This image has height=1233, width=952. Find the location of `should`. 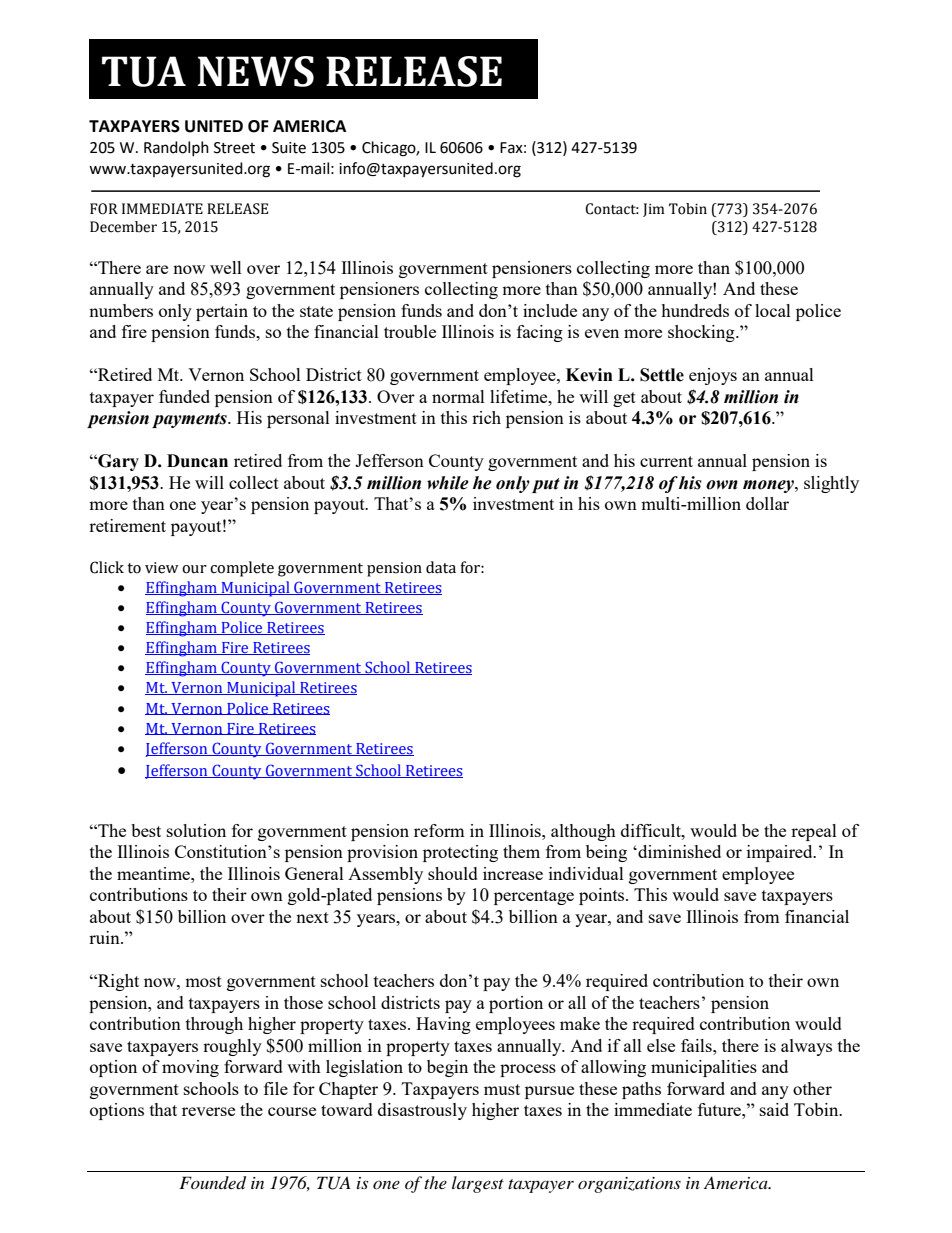

should is located at coordinates (453, 873).
